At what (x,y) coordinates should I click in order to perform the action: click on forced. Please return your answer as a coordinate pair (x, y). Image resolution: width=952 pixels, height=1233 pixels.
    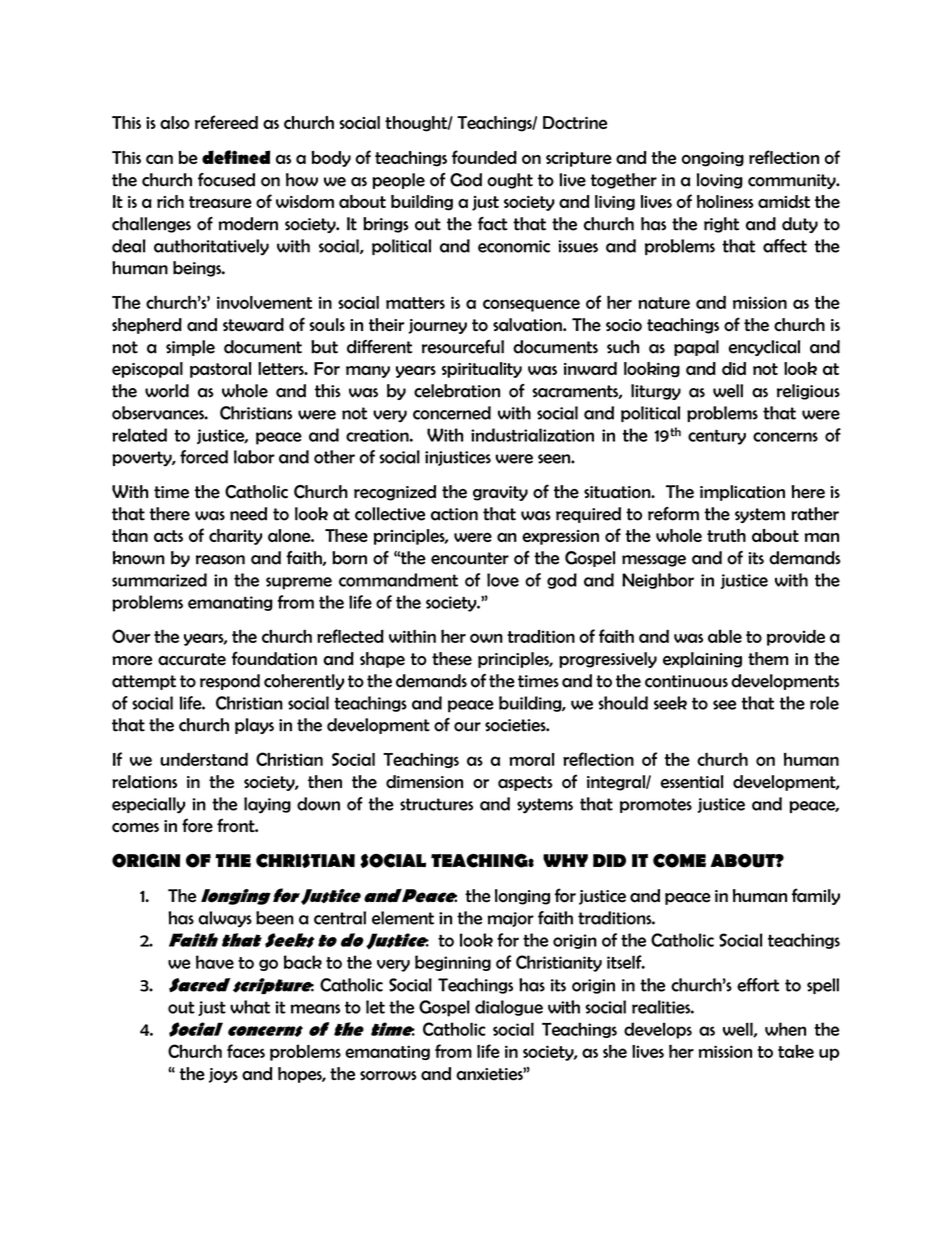
    Looking at the image, I should click on (204, 457).
